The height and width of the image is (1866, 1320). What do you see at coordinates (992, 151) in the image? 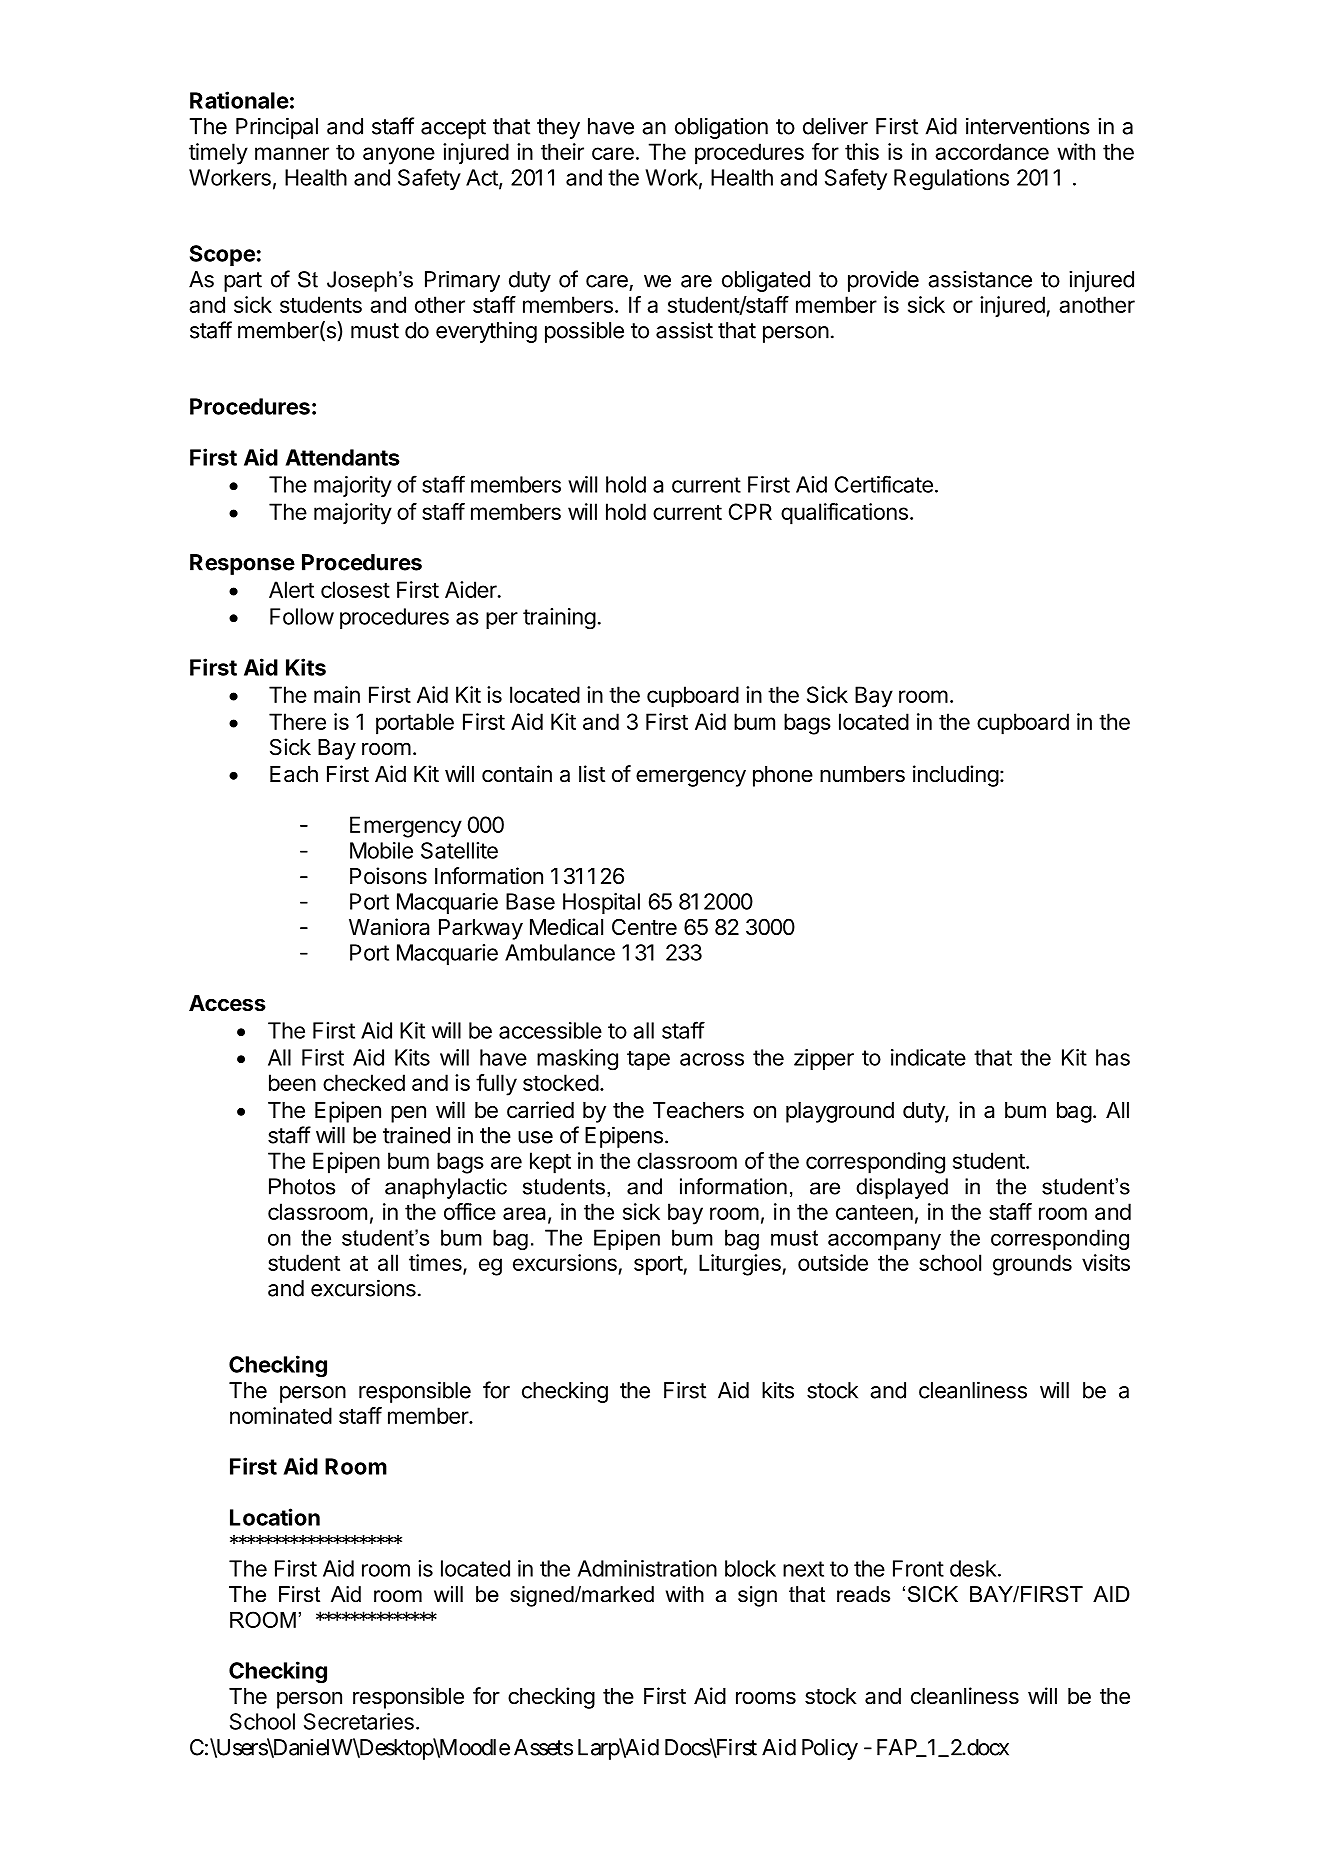
I see `accordance` at bounding box center [992, 151].
